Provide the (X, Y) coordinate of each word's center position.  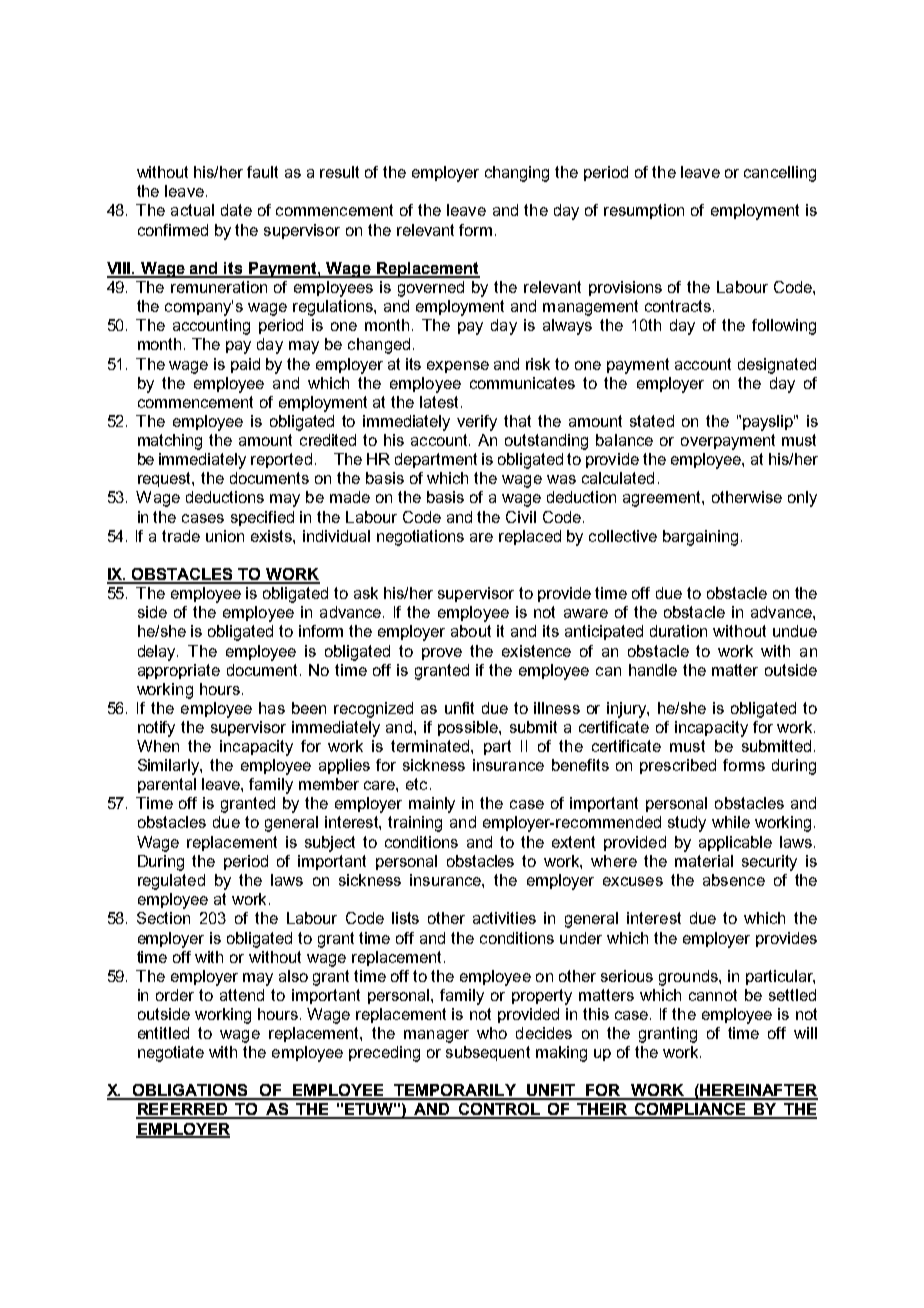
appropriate (179, 671)
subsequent (488, 1053)
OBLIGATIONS (190, 1091)
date (236, 210)
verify (477, 423)
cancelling (780, 174)
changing (517, 174)
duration (678, 631)
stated (652, 421)
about (471, 631)
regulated (171, 882)
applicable (735, 843)
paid (245, 365)
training (415, 824)
